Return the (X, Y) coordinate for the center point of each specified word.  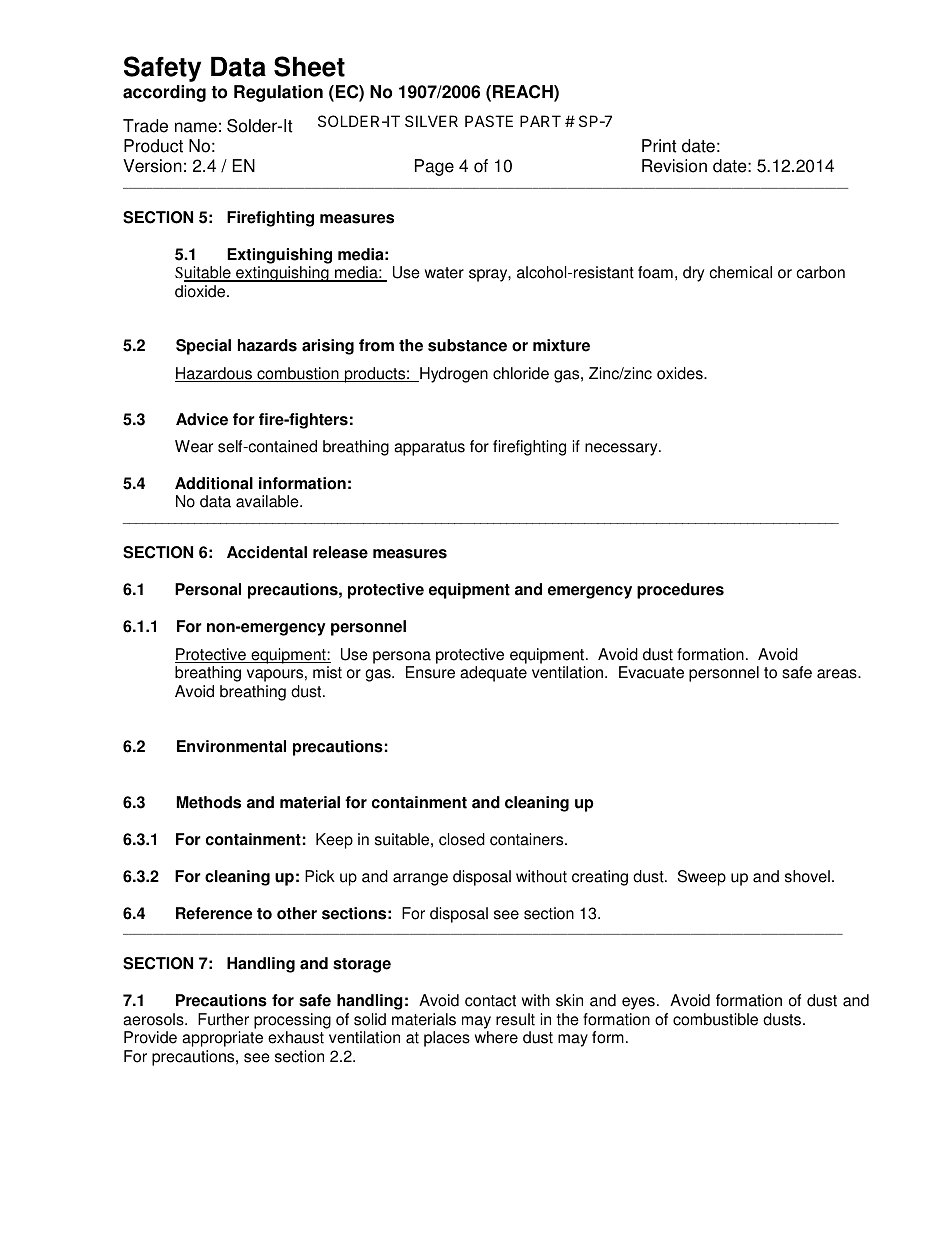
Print (659, 146)
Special (203, 347)
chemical (740, 272)
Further (223, 1019)
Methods (209, 802)
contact (490, 1001)
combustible (715, 1019)
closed (462, 839)
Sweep (702, 878)
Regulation (278, 93)
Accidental (267, 552)
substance (467, 345)
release (340, 552)
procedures (680, 591)
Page (434, 167)
